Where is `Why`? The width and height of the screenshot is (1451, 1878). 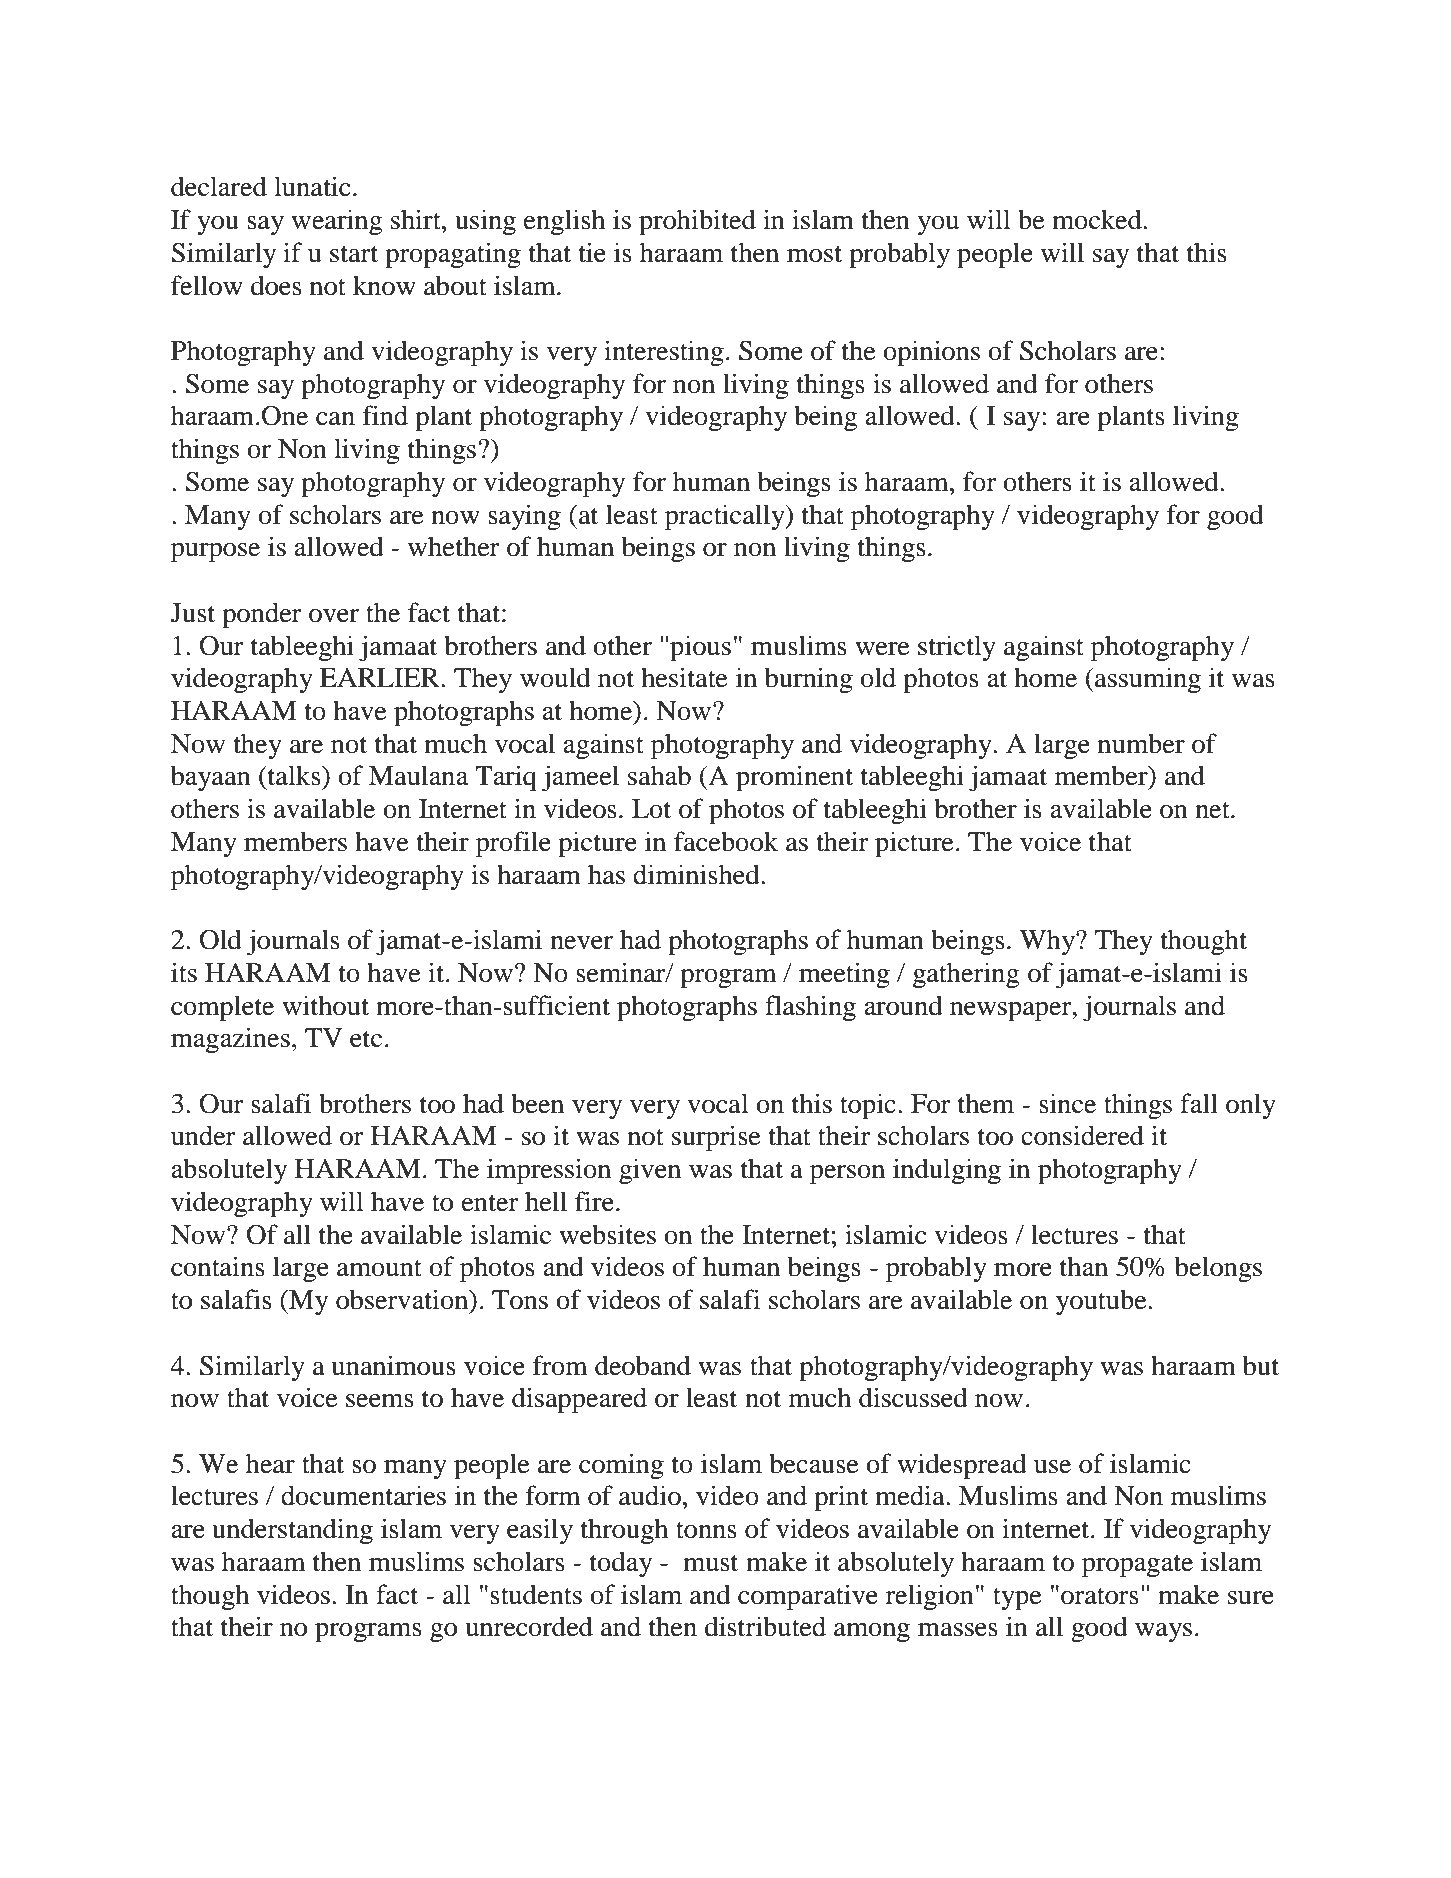 Why is located at coordinates (1048, 942).
